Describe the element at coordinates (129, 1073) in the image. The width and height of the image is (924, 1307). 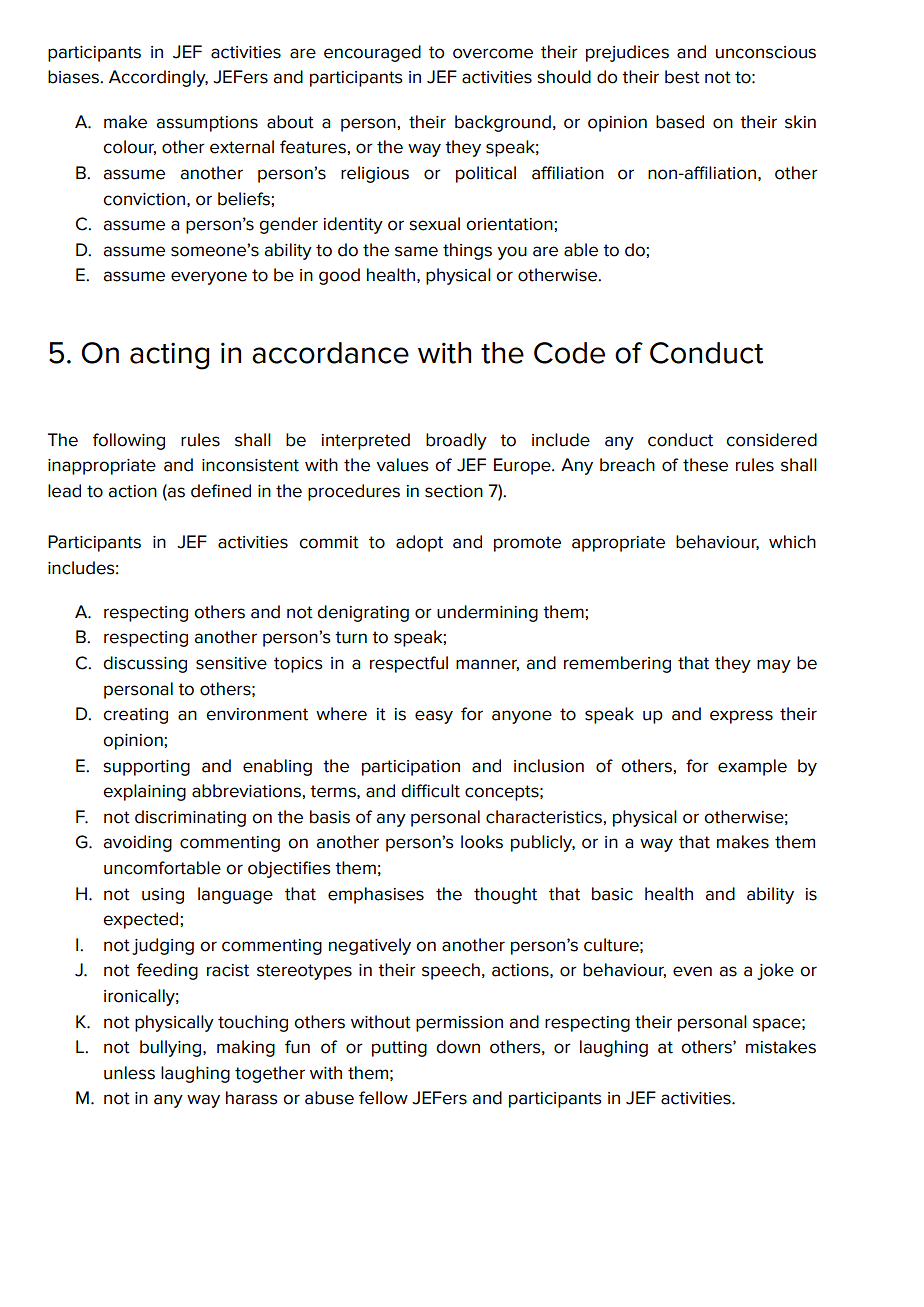
I see `unless` at that location.
